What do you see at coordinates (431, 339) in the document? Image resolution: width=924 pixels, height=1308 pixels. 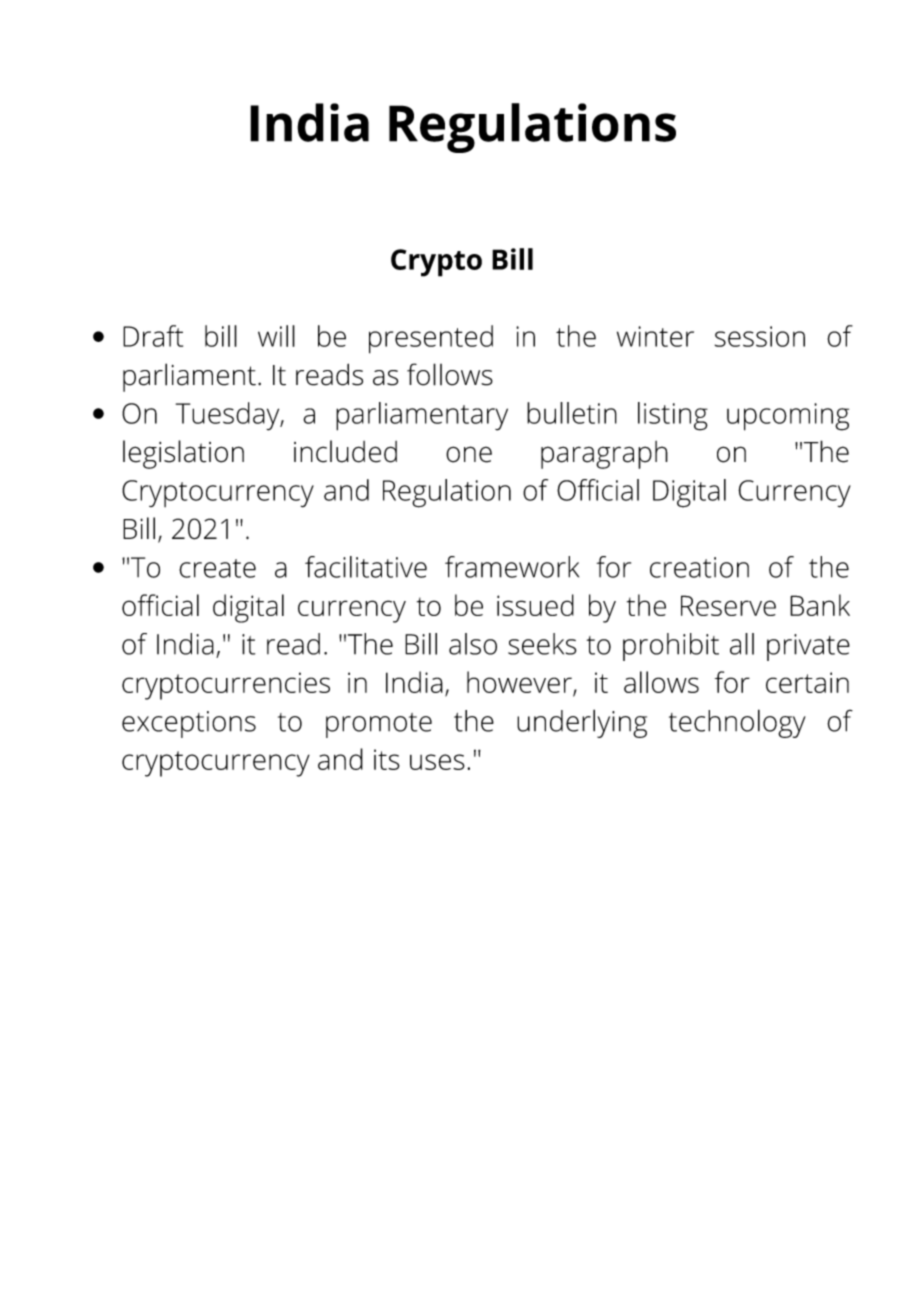 I see `presented` at bounding box center [431, 339].
